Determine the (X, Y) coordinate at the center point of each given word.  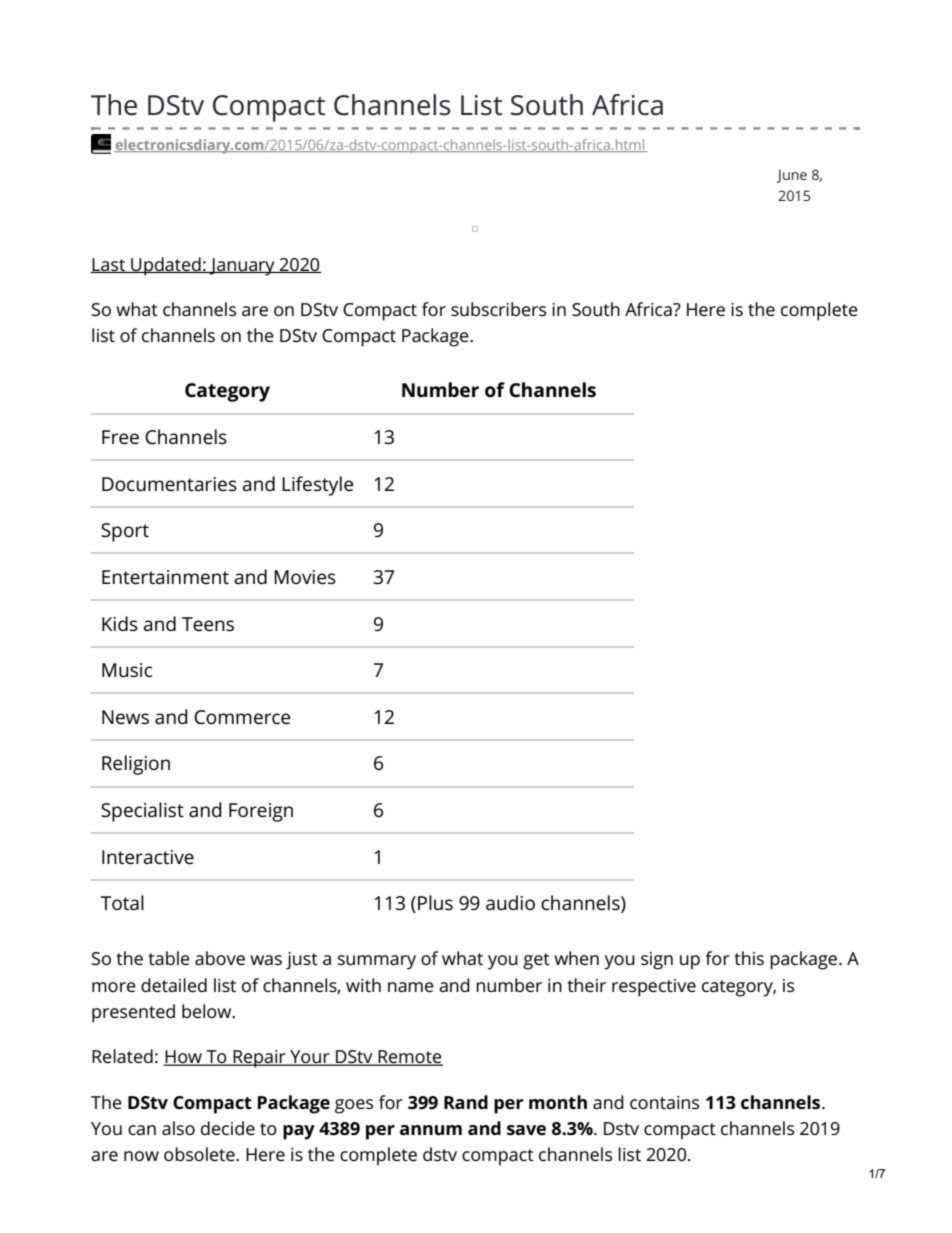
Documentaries (169, 484)
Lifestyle (317, 486)
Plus (435, 903)
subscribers (498, 309)
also (178, 1128)
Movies (305, 577)
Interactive (148, 857)
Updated (166, 266)
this (749, 958)
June (792, 176)
